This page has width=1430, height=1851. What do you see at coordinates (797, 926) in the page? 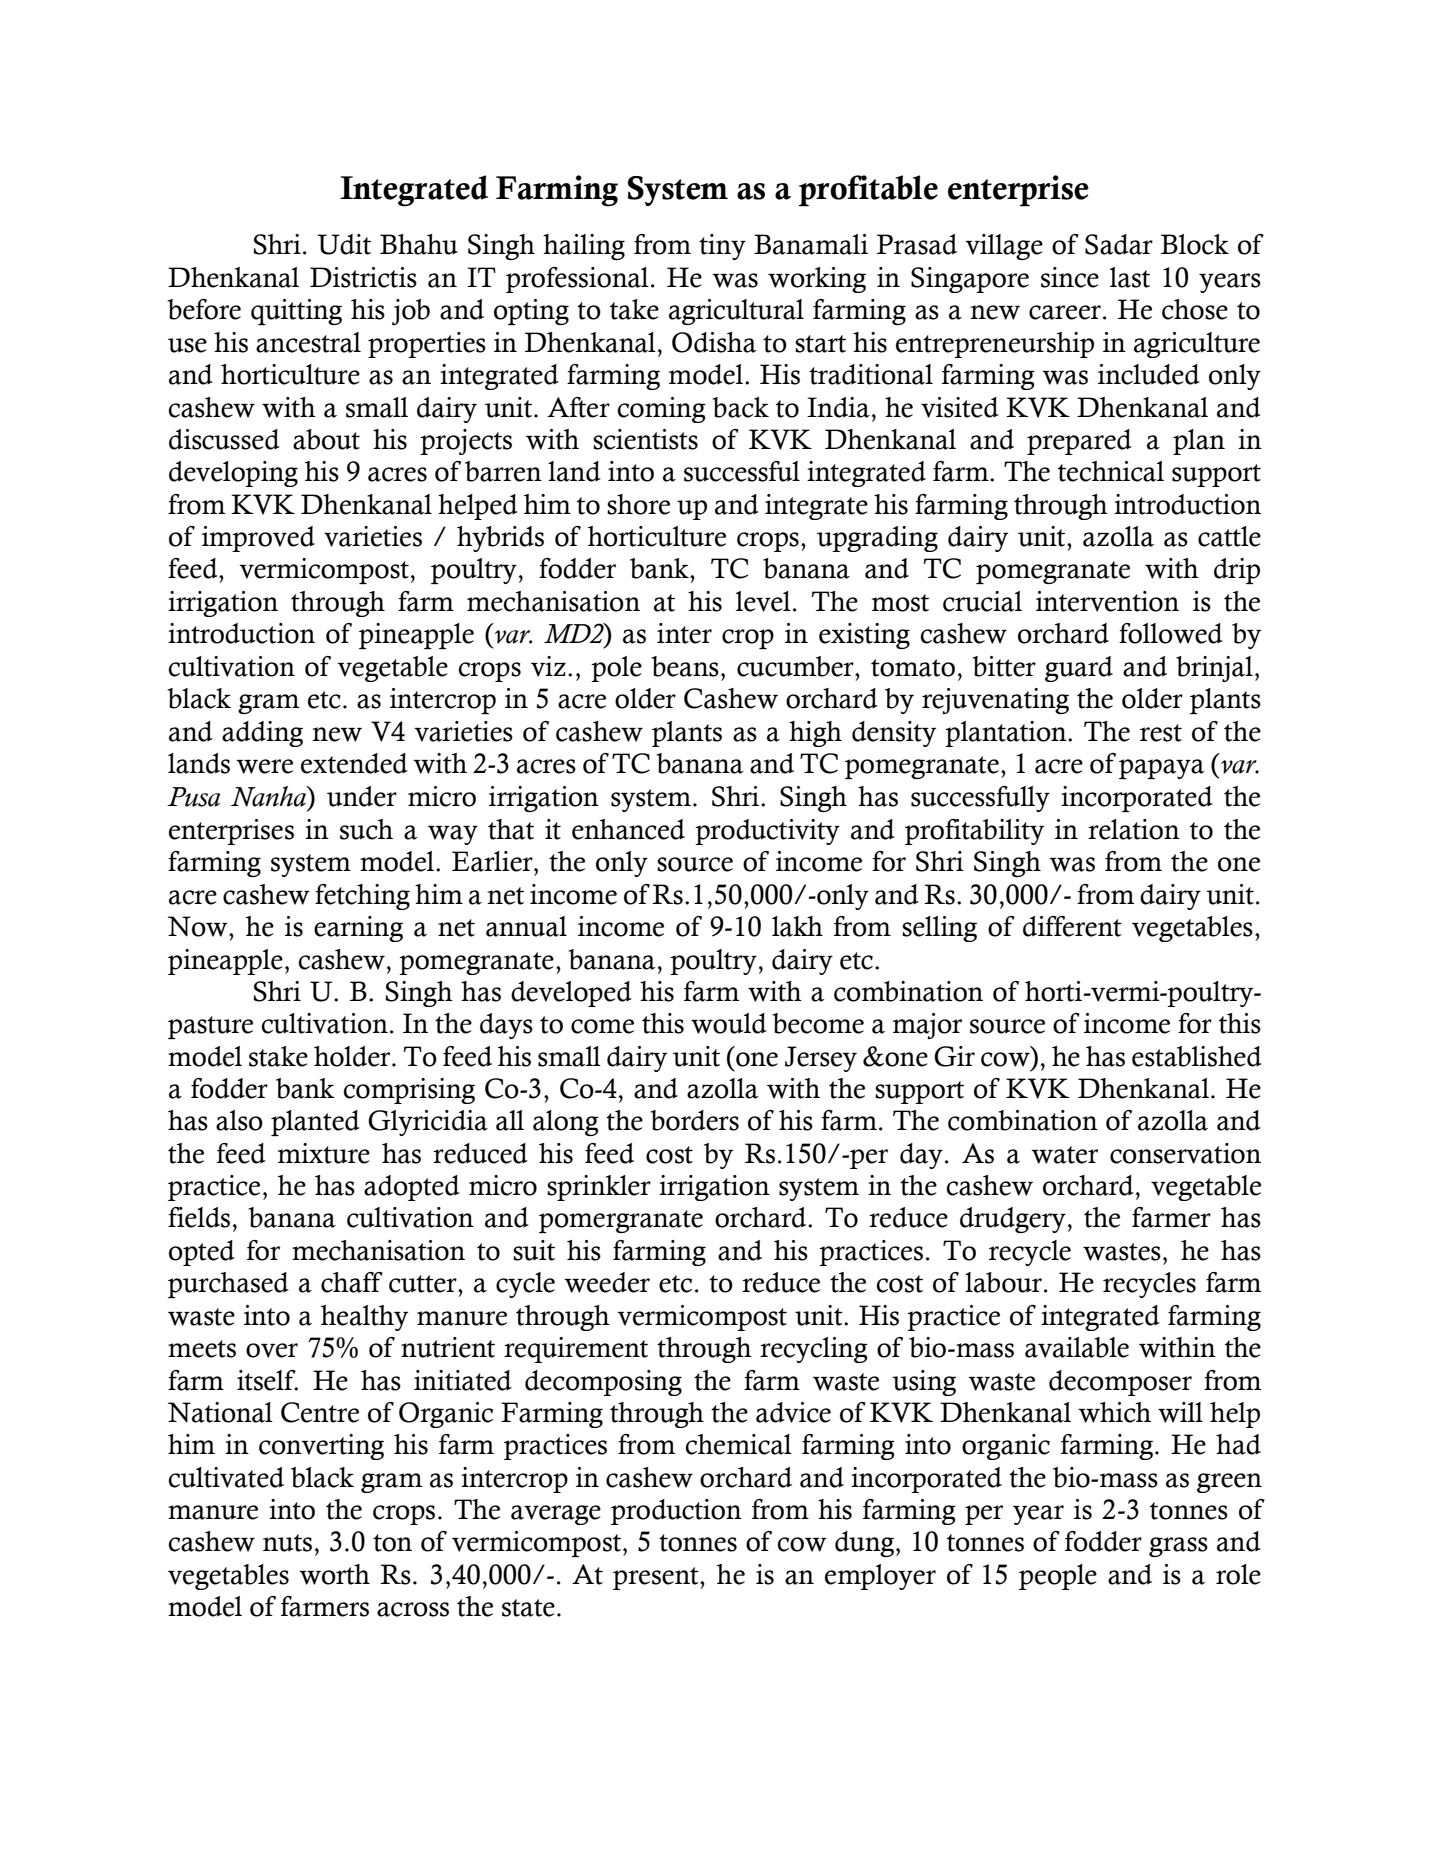
I see `lakh` at bounding box center [797, 926].
